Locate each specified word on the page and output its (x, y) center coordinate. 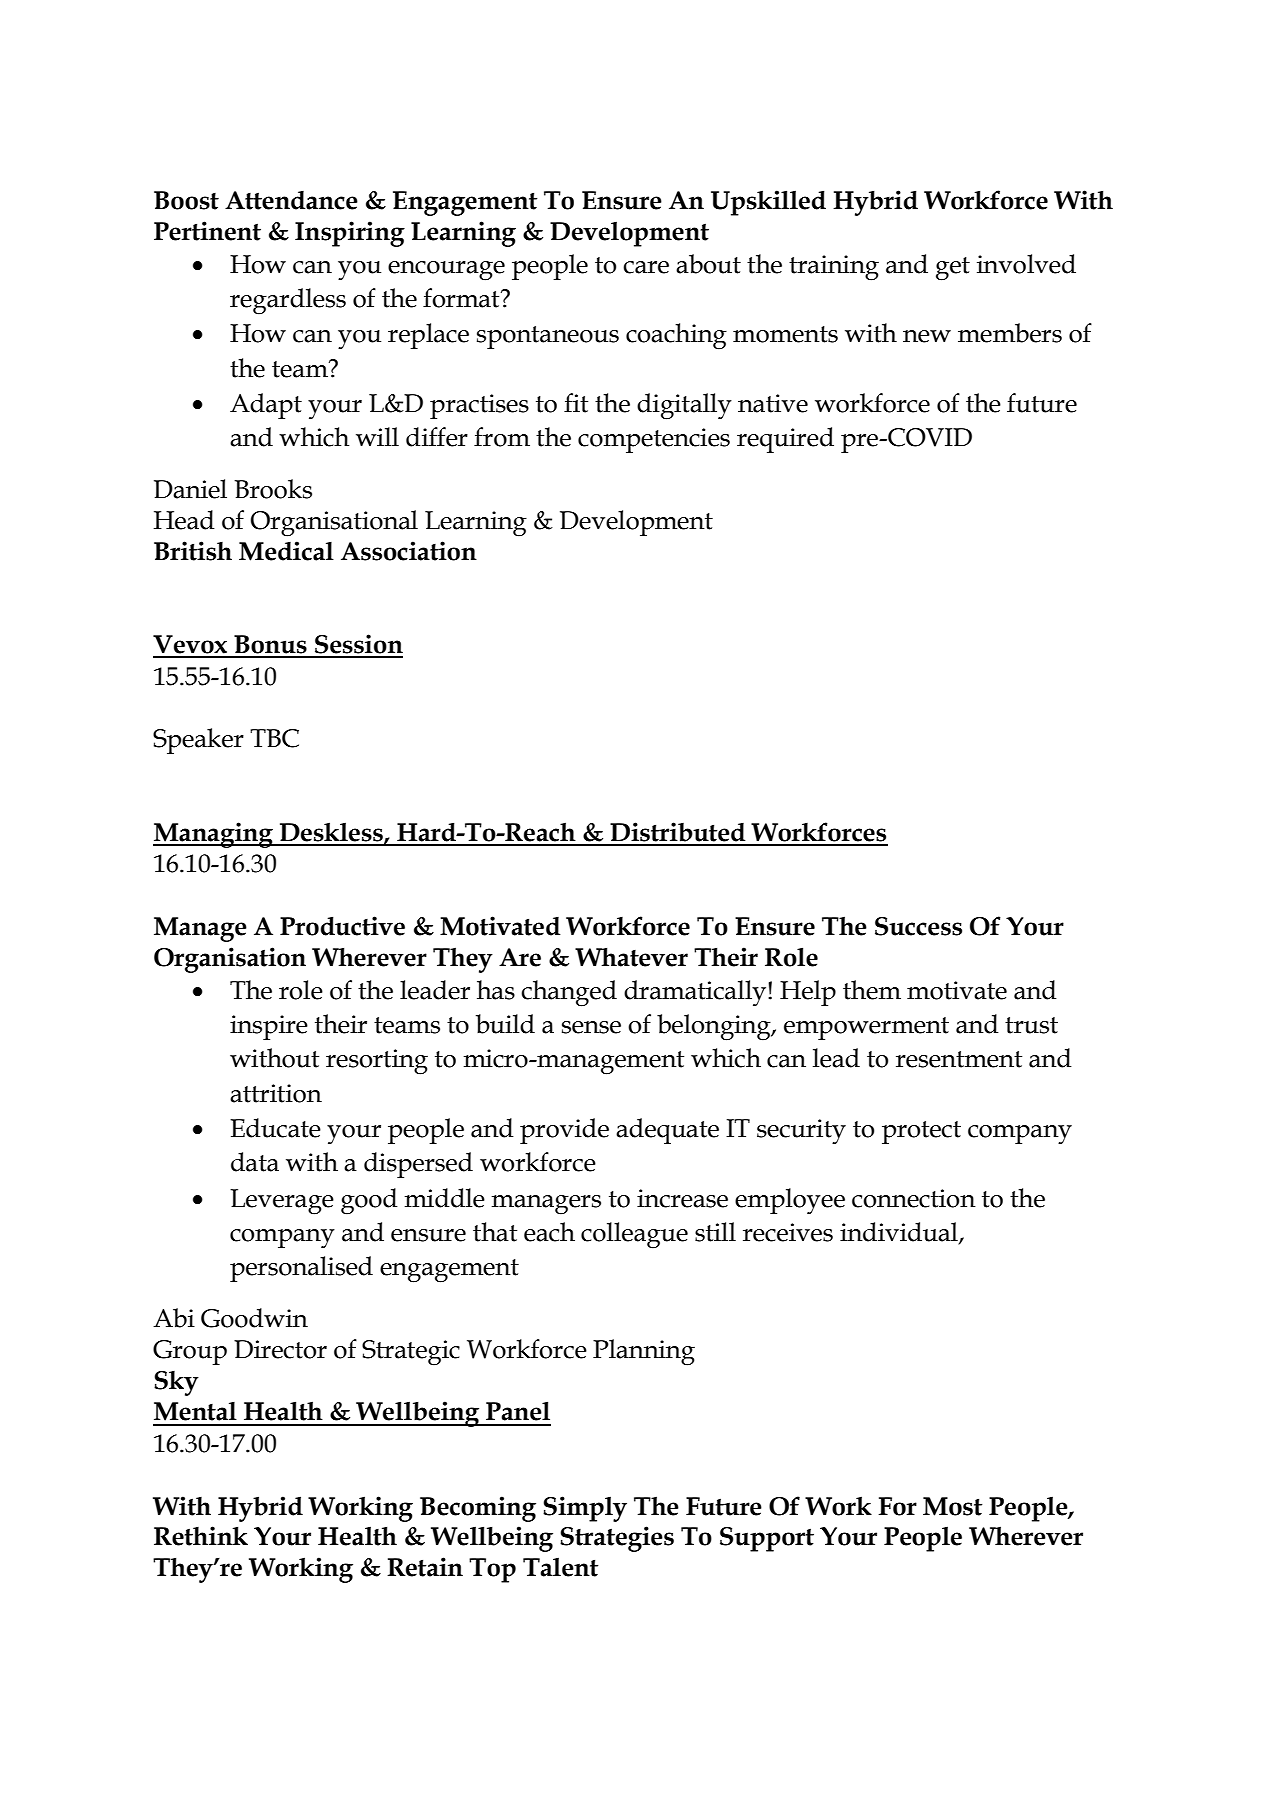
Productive (342, 926)
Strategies (617, 1539)
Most (953, 1506)
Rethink (201, 1536)
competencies (654, 440)
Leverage (282, 1202)
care (646, 267)
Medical (286, 551)
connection (914, 1198)
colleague (634, 1235)
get (953, 269)
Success (918, 926)
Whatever (631, 957)
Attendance (291, 200)
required (785, 440)
